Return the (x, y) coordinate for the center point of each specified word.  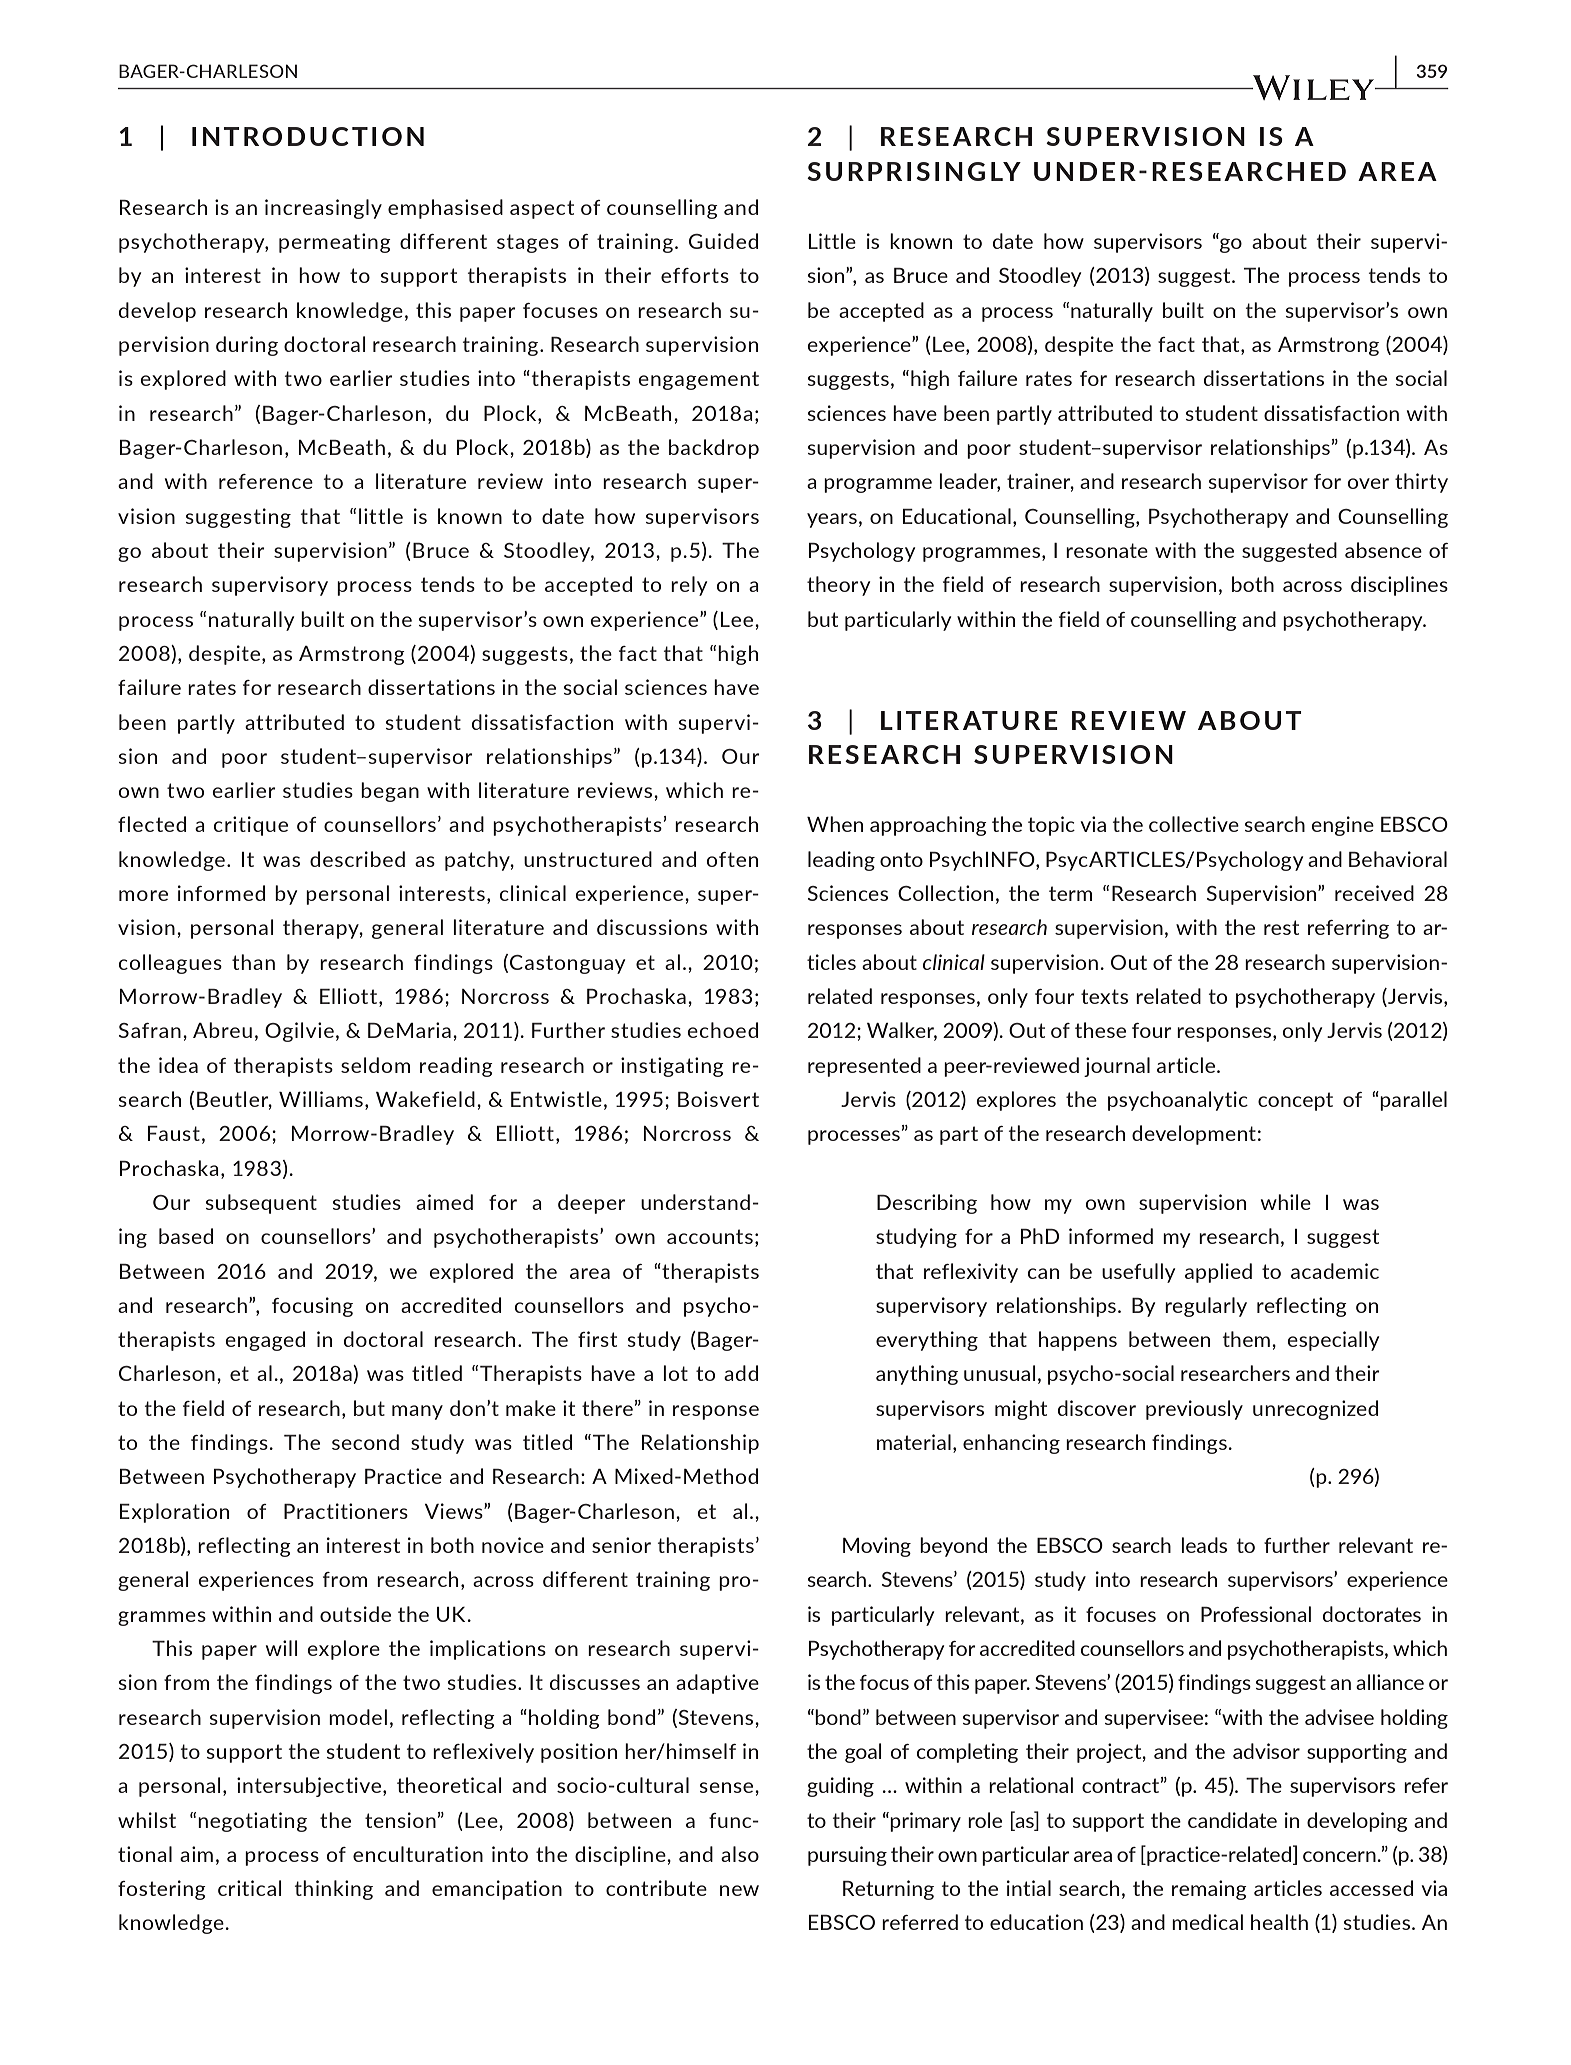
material (914, 1442)
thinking (334, 1890)
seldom (375, 1065)
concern (1340, 1856)
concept (1295, 1101)
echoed (722, 1030)
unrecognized (1315, 1410)
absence (1383, 550)
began (390, 792)
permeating (335, 243)
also (740, 1854)
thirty (1421, 483)
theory (838, 586)
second (365, 1442)
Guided (723, 241)
